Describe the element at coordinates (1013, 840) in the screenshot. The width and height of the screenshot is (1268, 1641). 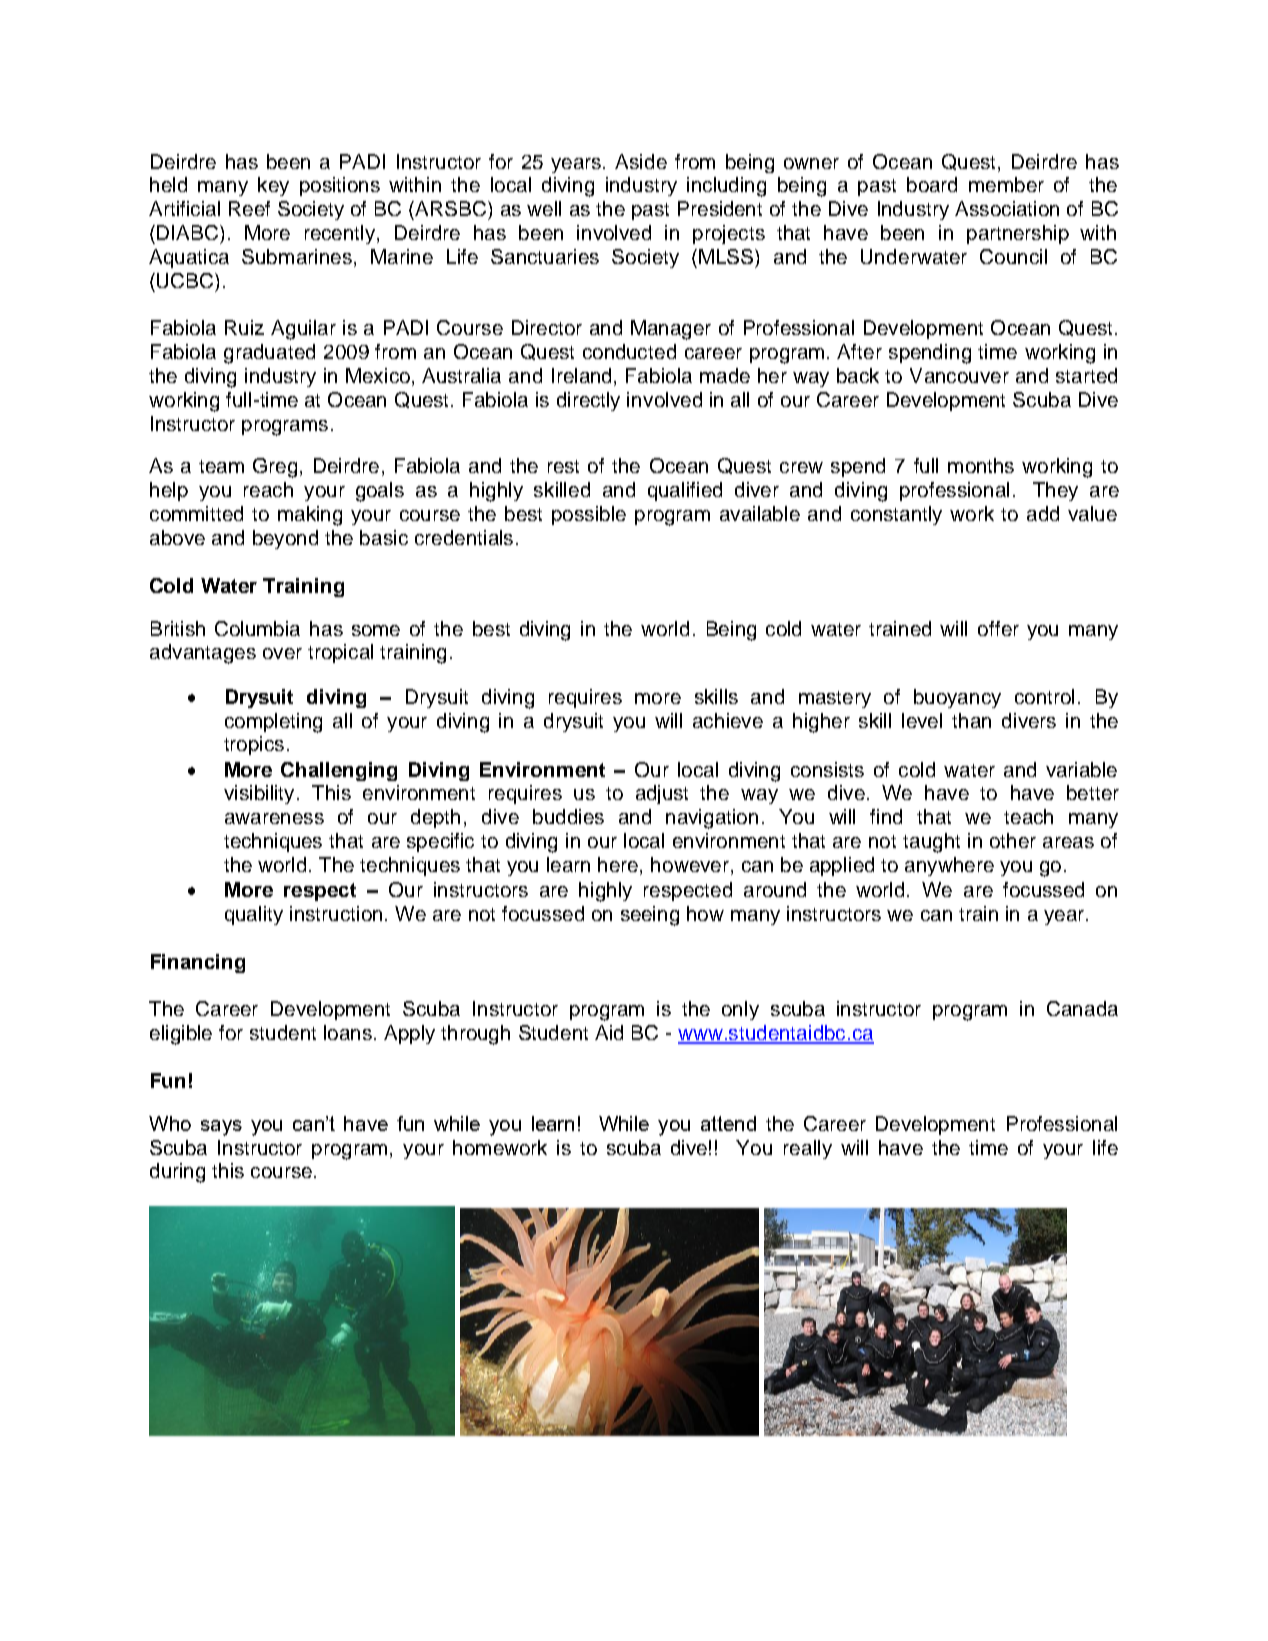
I see `other` at that location.
